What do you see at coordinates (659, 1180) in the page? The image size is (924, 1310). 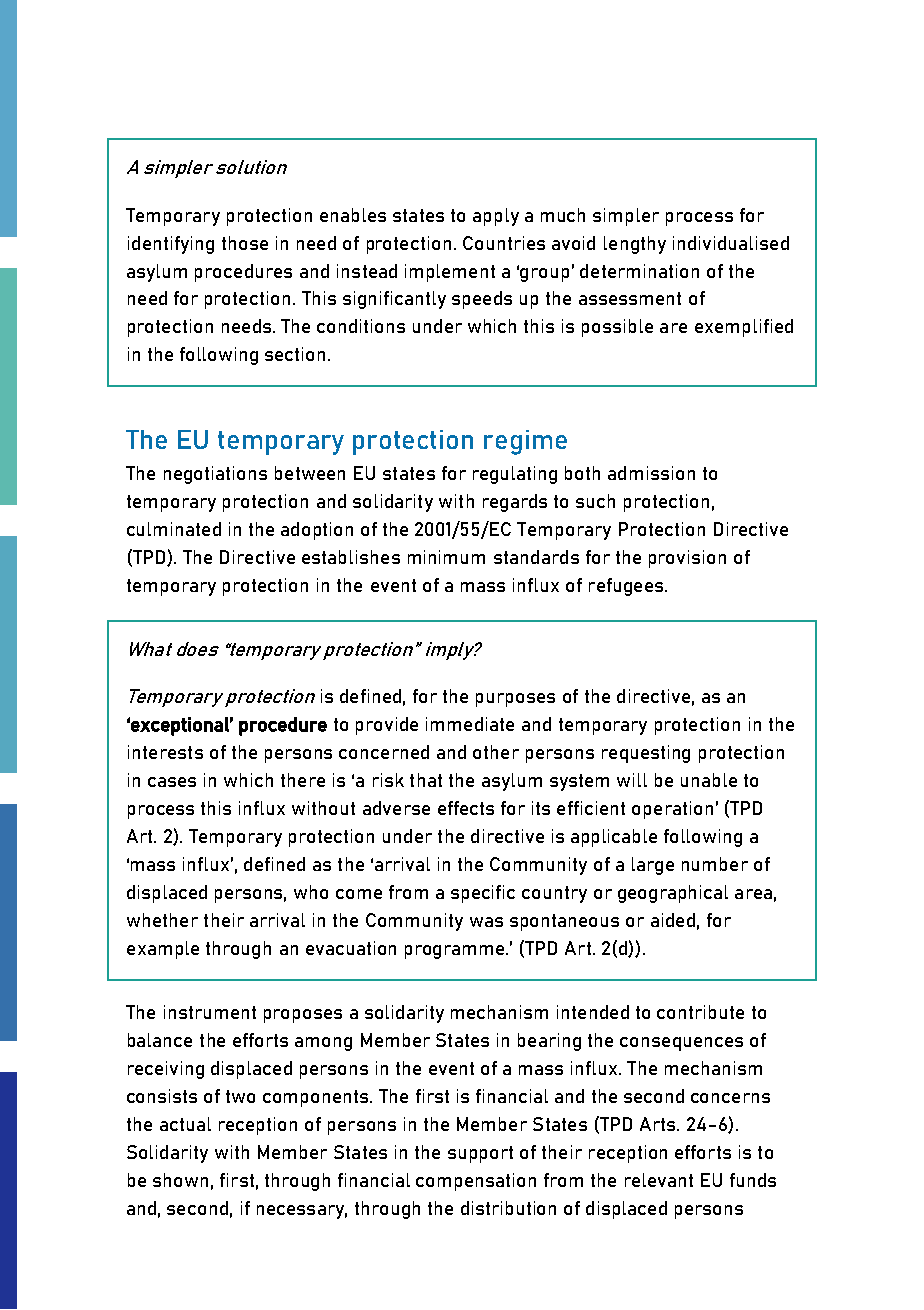 I see `relevant` at bounding box center [659, 1180].
